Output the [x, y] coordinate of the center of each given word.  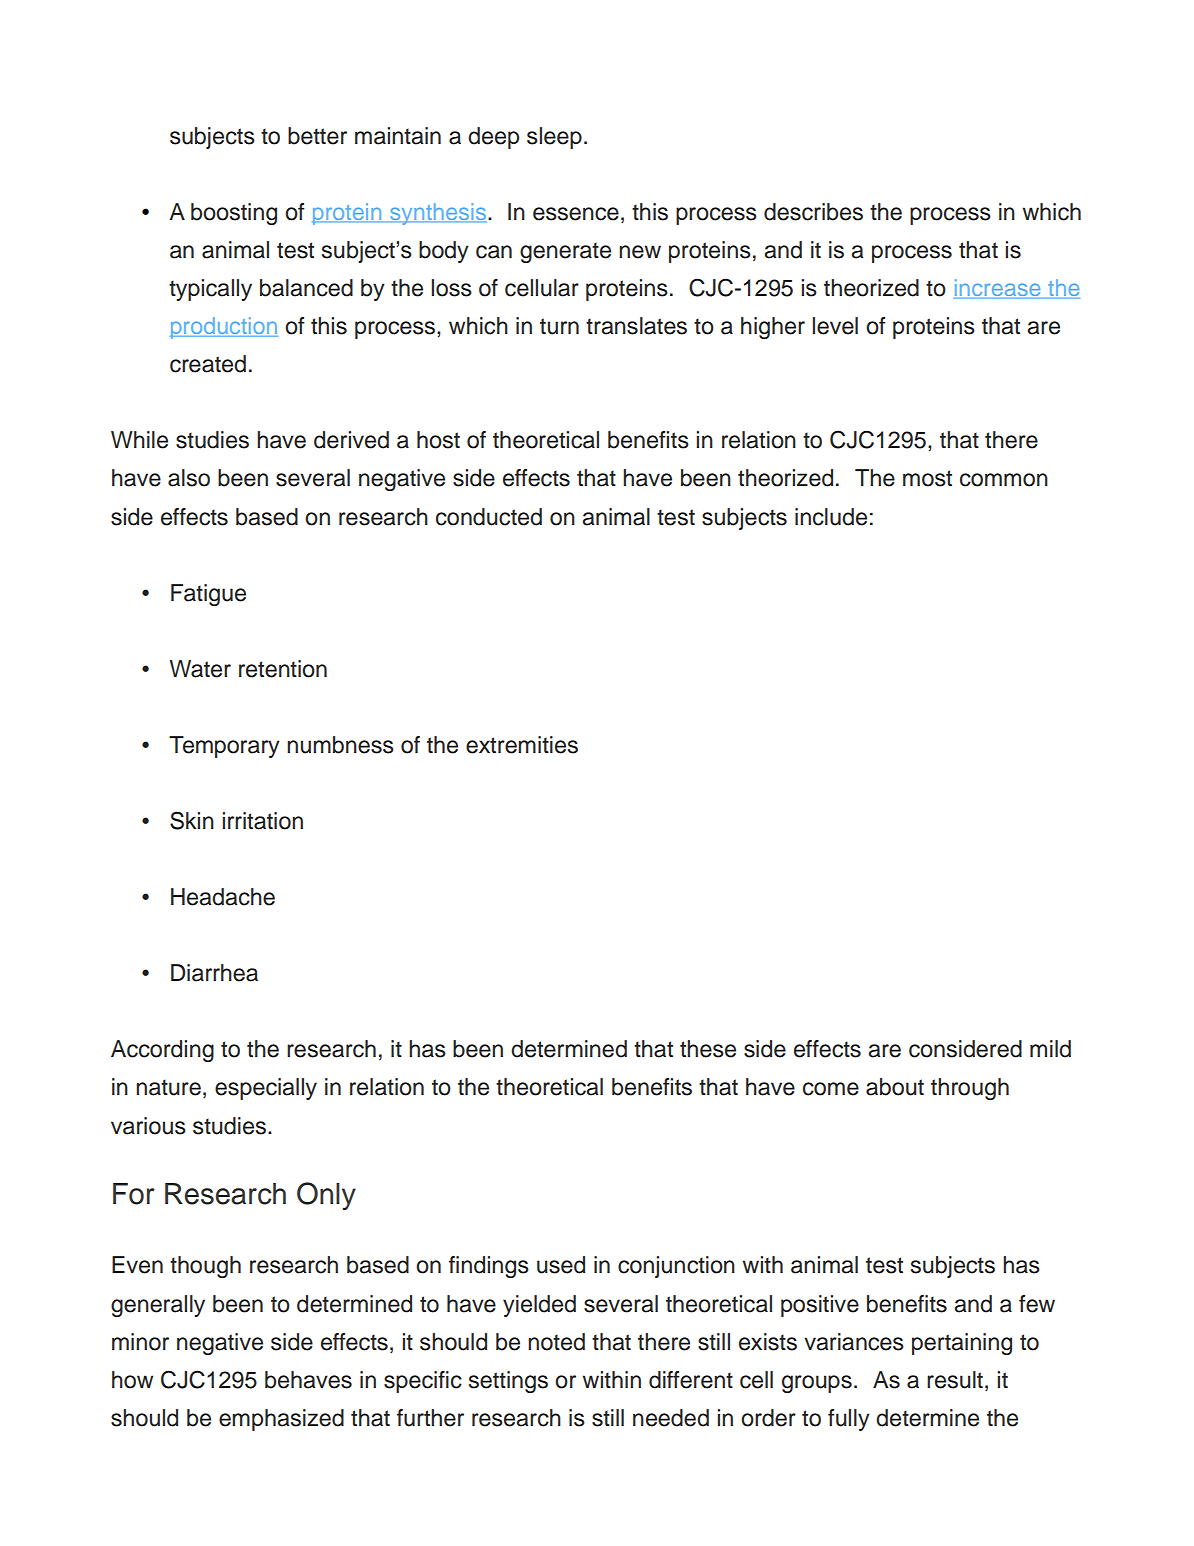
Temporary [224, 747]
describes [813, 212]
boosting [234, 214]
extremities [522, 745]
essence [576, 214]
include [831, 517]
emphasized [281, 1420]
